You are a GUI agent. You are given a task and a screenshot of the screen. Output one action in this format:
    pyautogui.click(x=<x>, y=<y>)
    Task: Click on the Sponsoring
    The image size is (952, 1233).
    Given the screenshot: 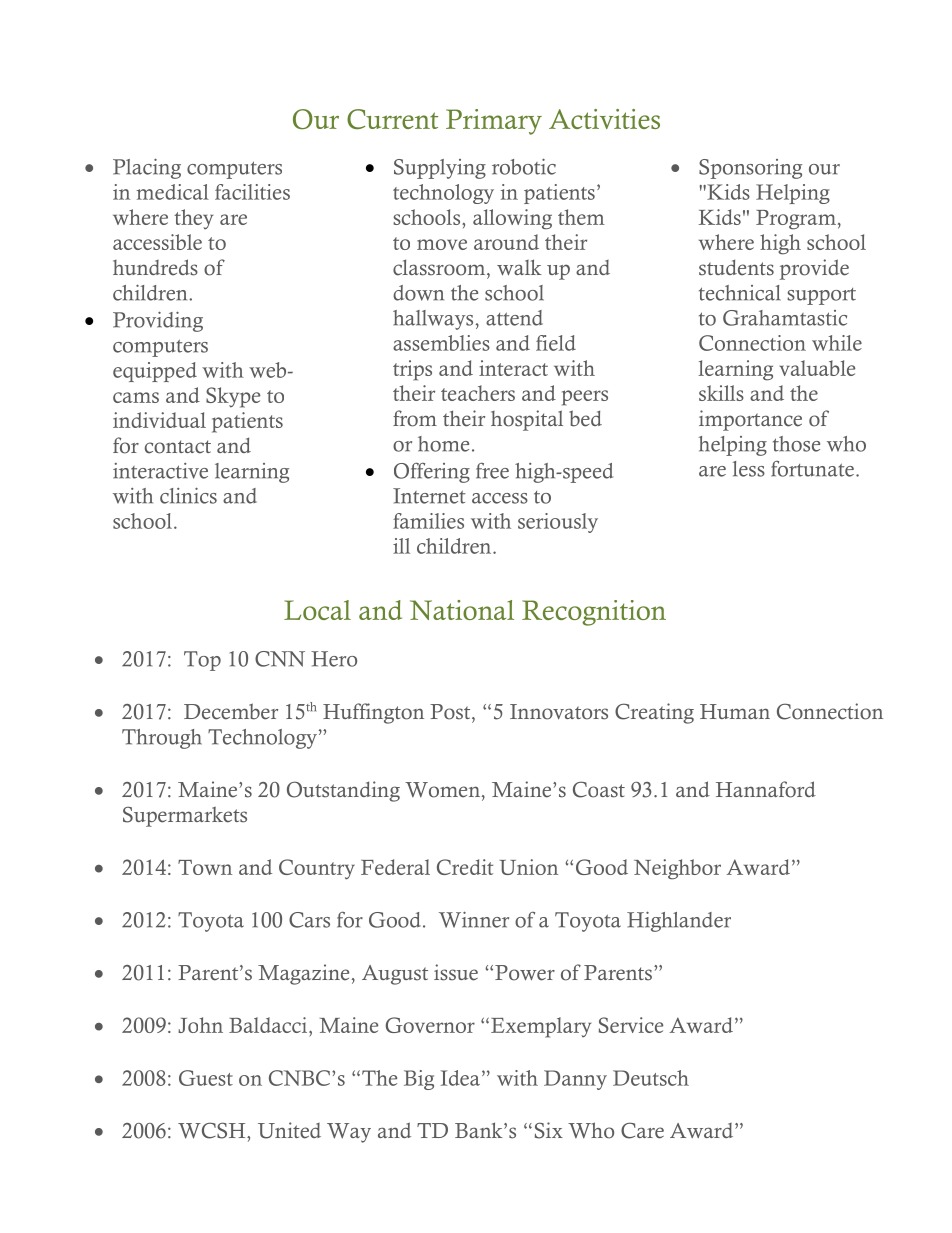 What is the action you would take?
    pyautogui.click(x=750, y=169)
